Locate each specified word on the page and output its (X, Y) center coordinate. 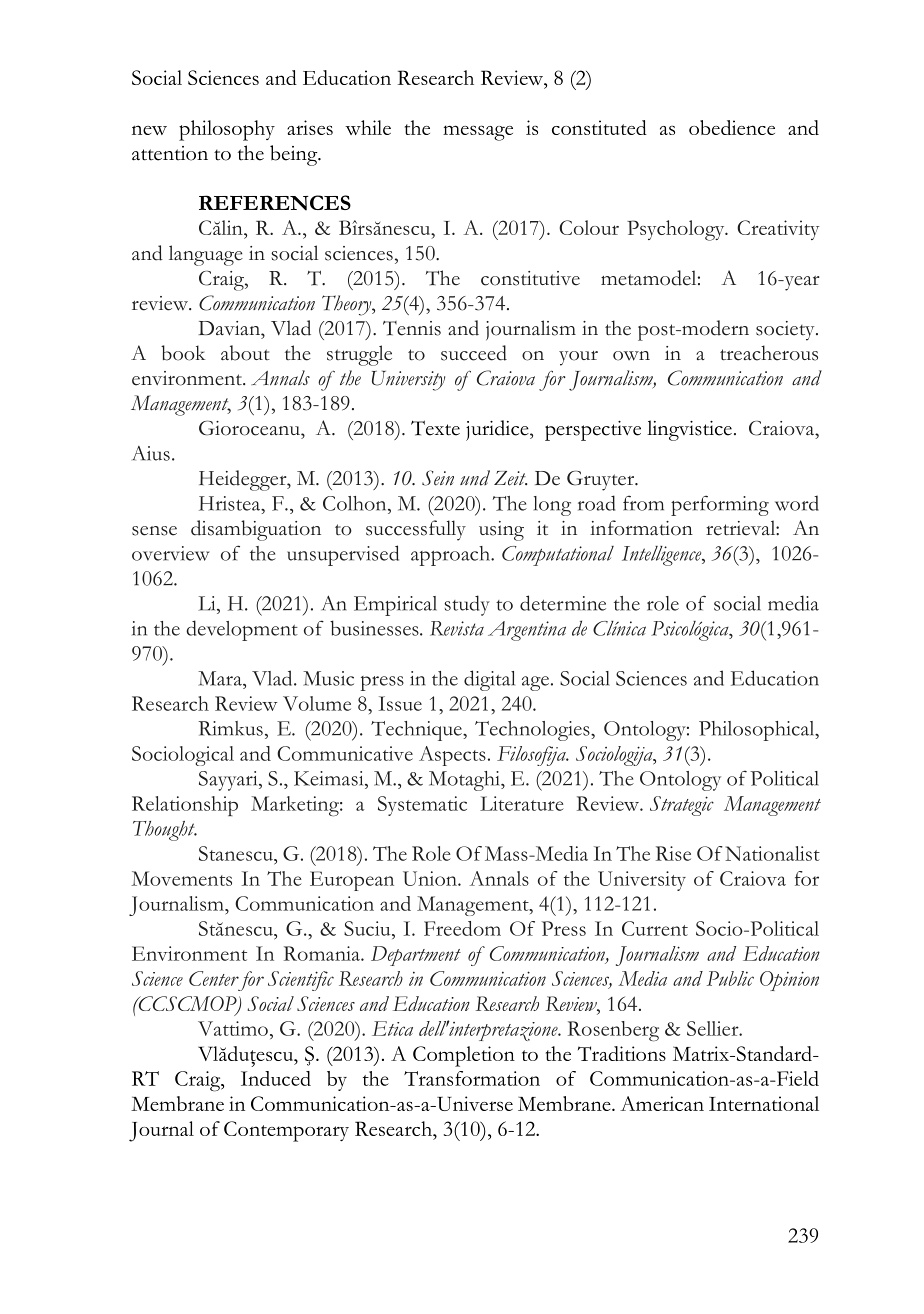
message (478, 133)
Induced (276, 1078)
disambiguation (256, 530)
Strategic (682, 806)
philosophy (227, 130)
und (475, 478)
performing (720, 505)
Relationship (185, 806)
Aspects (452, 756)
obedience (732, 127)
